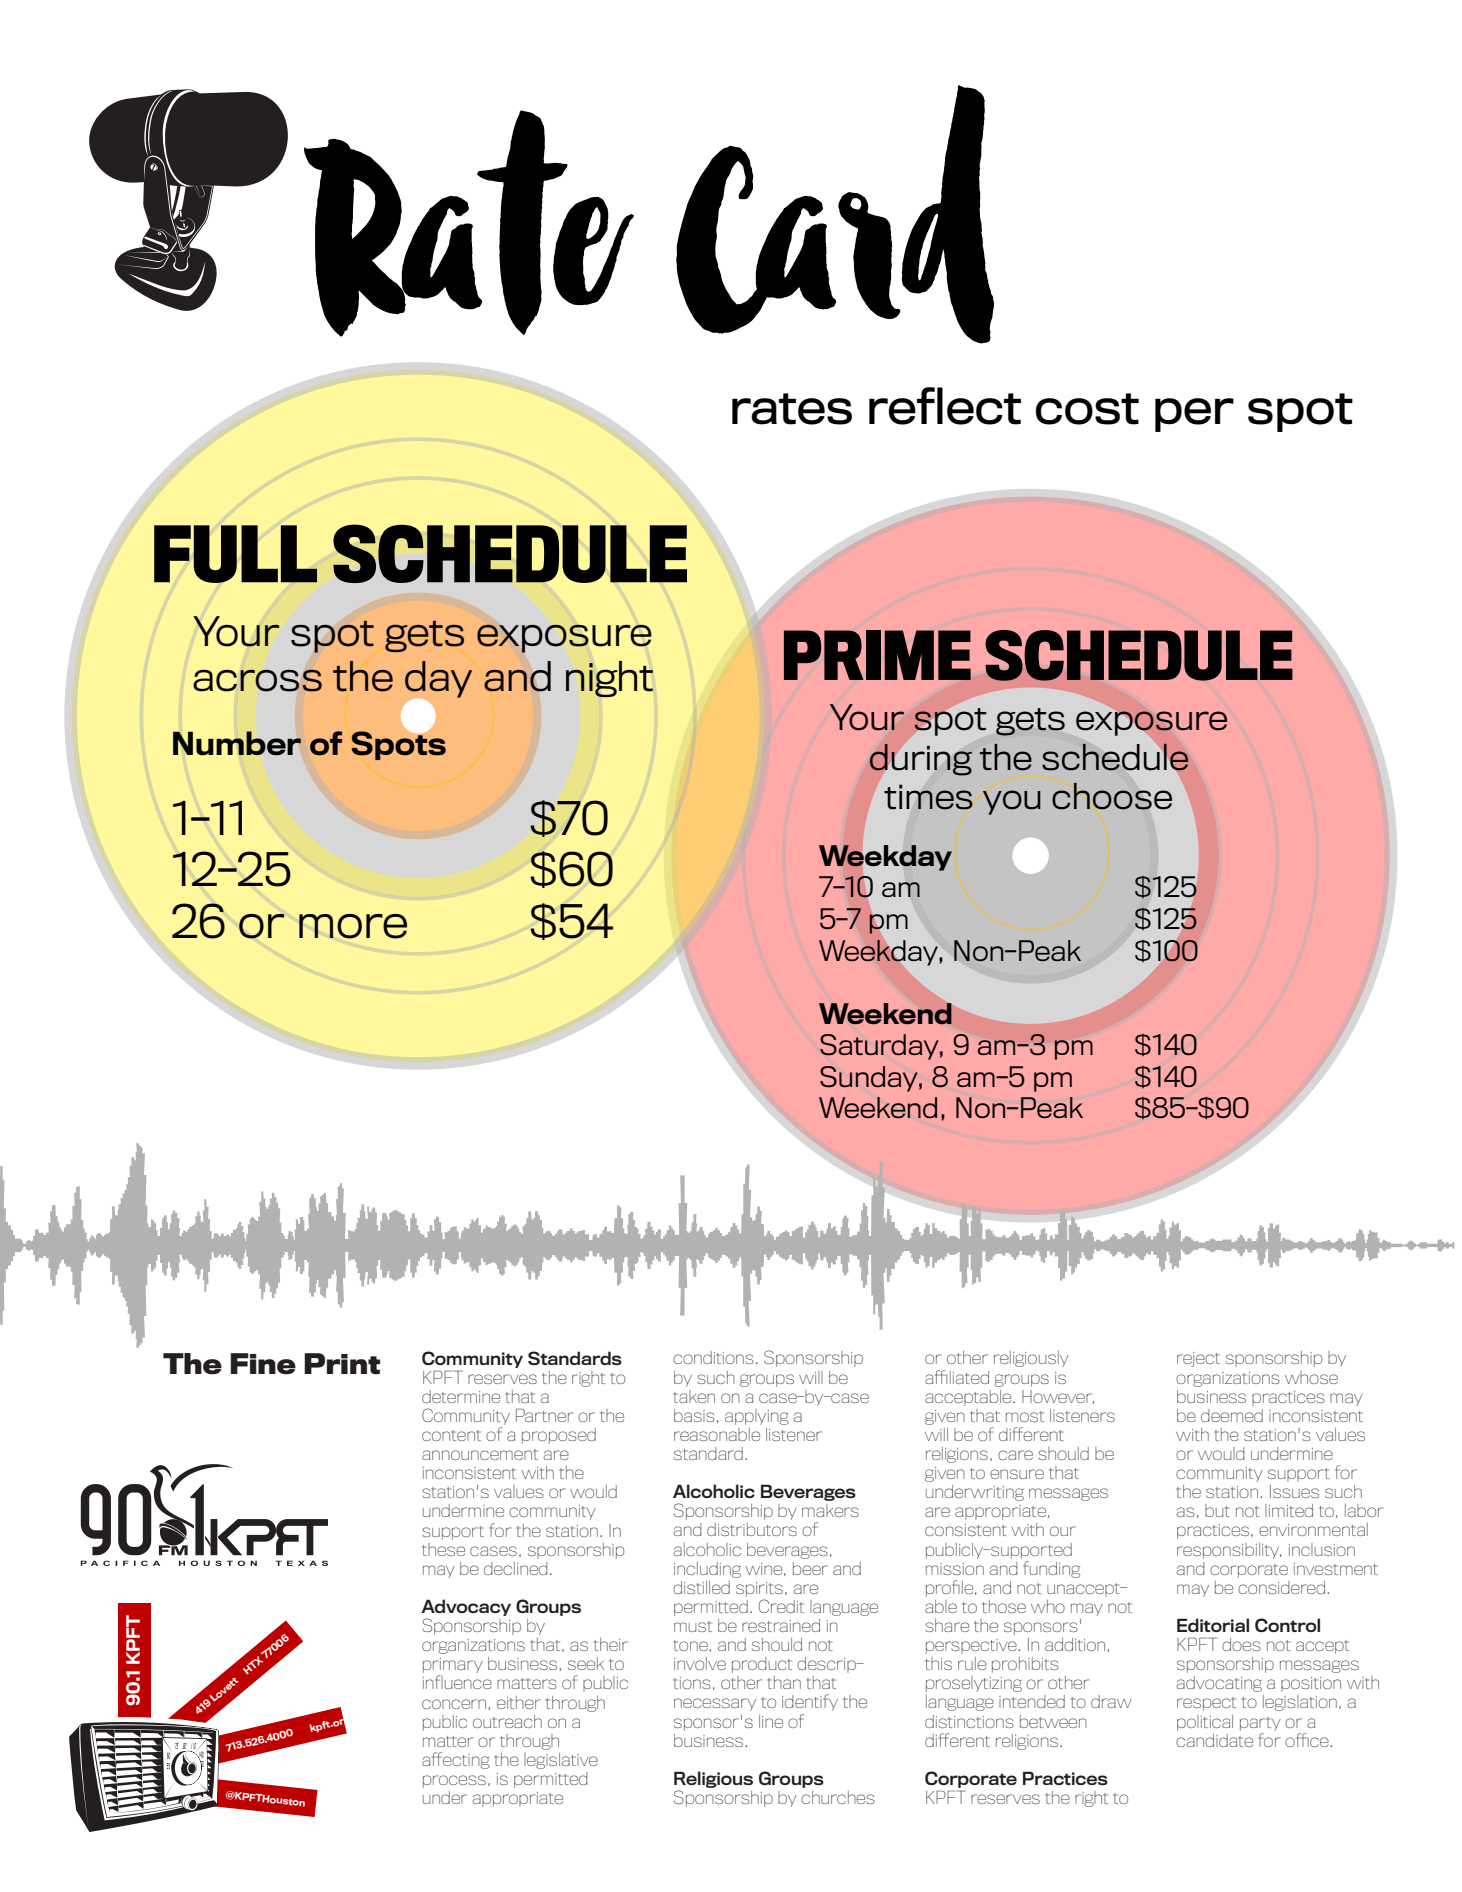 This screenshot has height=1892, width=1462. What do you see at coordinates (454, 1781) in the screenshot?
I see `process` at bounding box center [454, 1781].
